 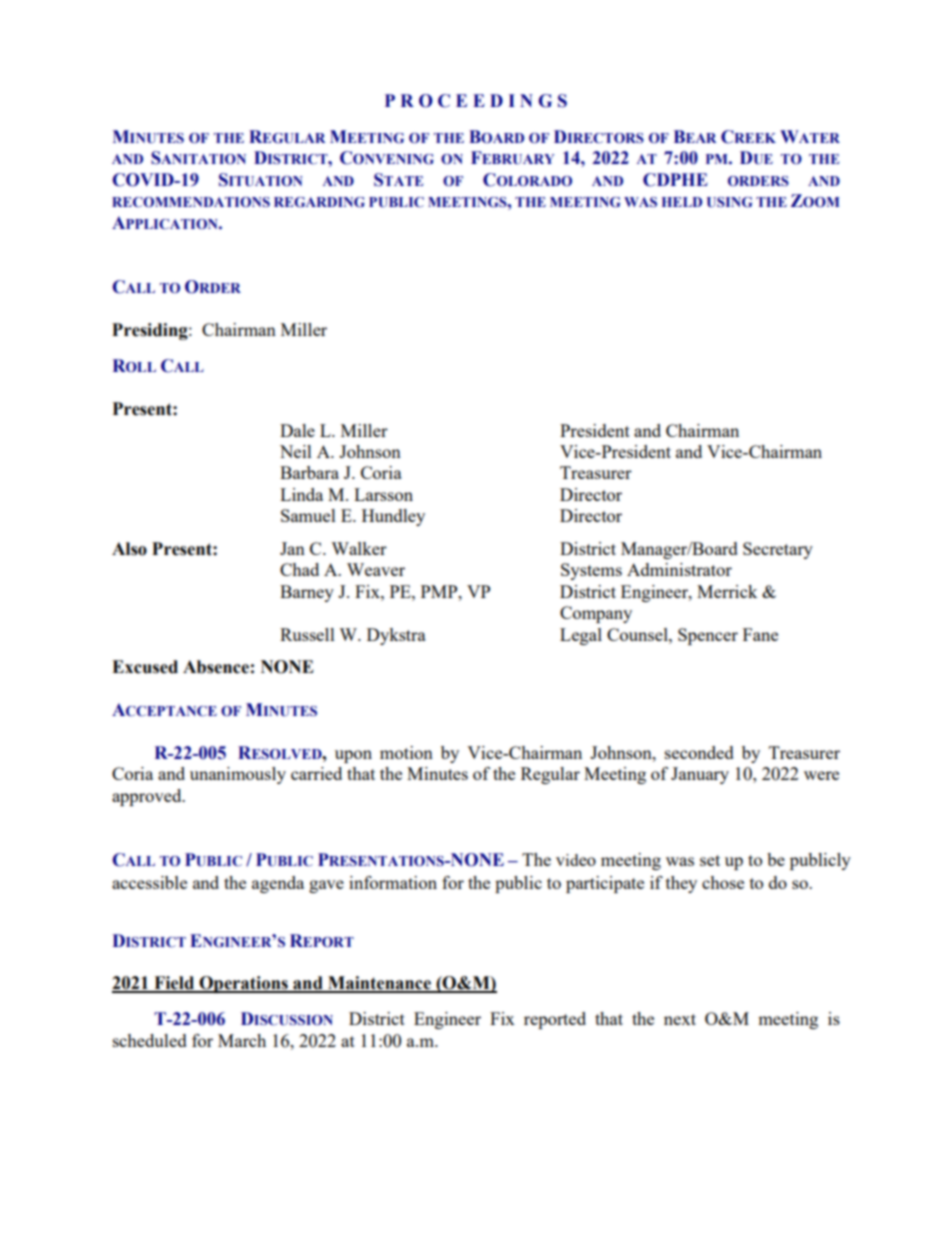 I want to click on Hundley, so click(x=393, y=517).
